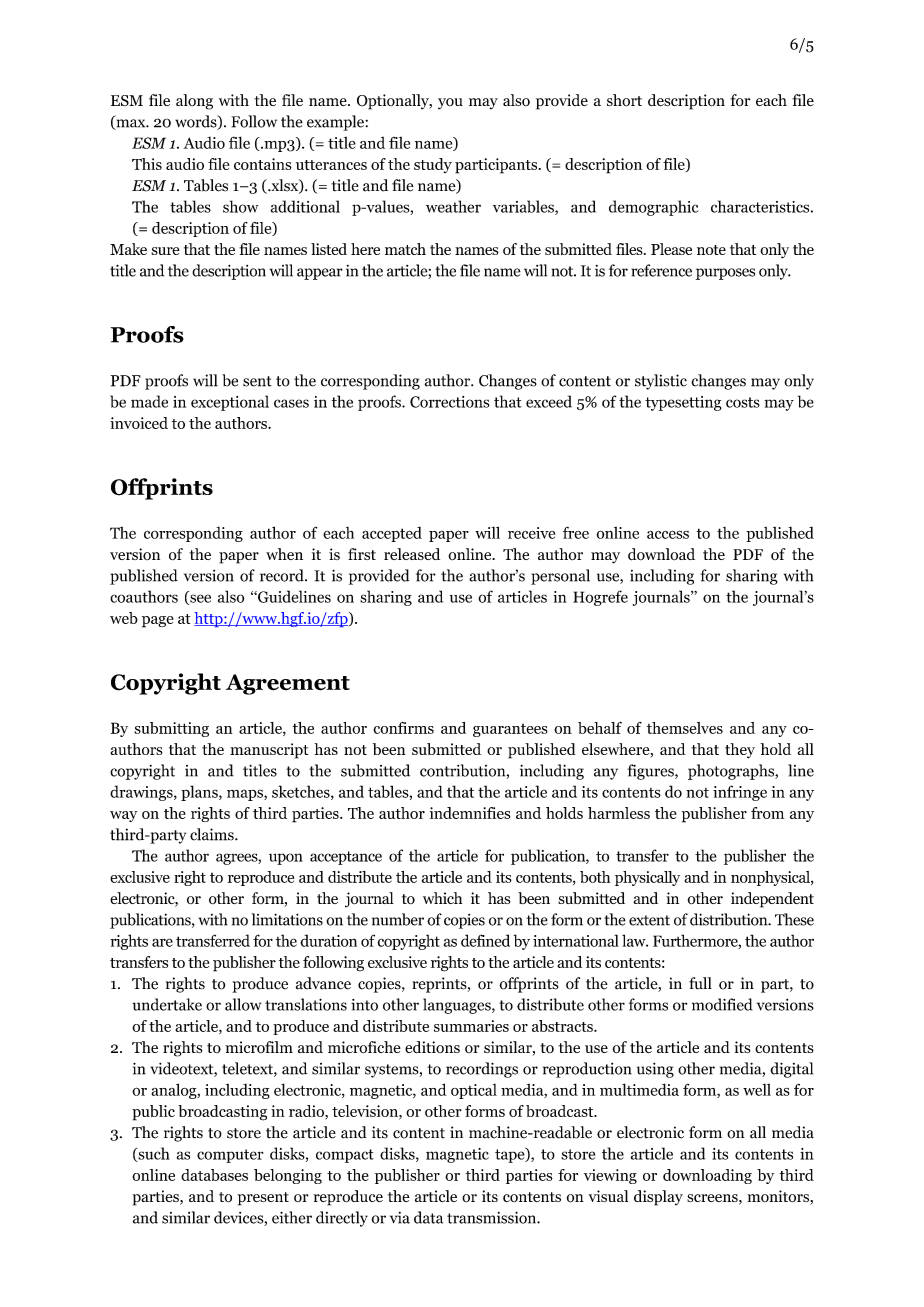 The image size is (924, 1307). What do you see at coordinates (624, 100) in the page?
I see `short` at bounding box center [624, 100].
